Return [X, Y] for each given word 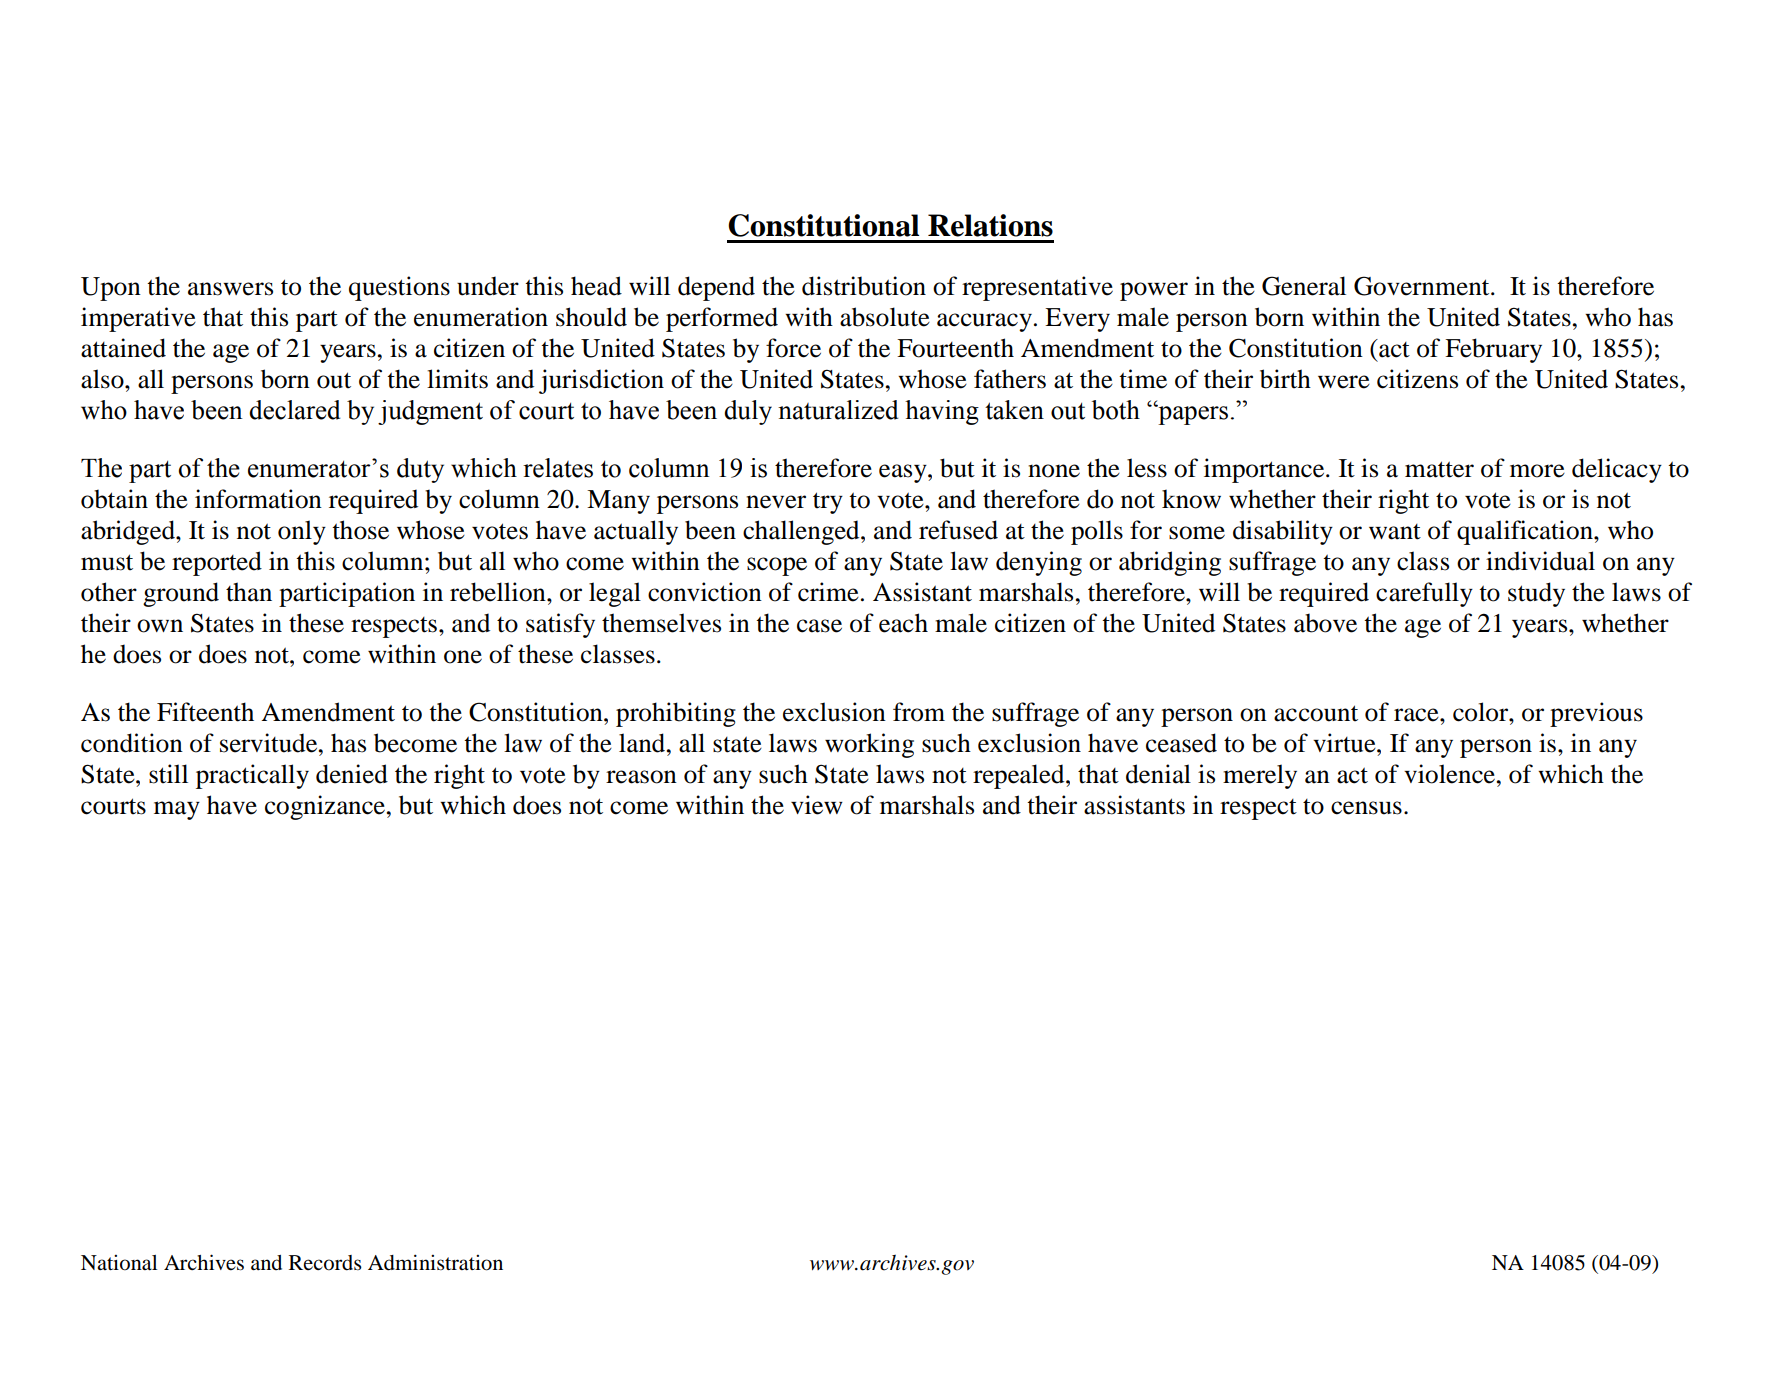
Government [1423, 286]
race [1417, 715]
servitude [270, 743]
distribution [864, 286]
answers [230, 289]
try [828, 503]
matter [1439, 469]
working [869, 745]
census [1366, 808]
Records [325, 1263]
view [817, 805]
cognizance [326, 807]
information [258, 499]
